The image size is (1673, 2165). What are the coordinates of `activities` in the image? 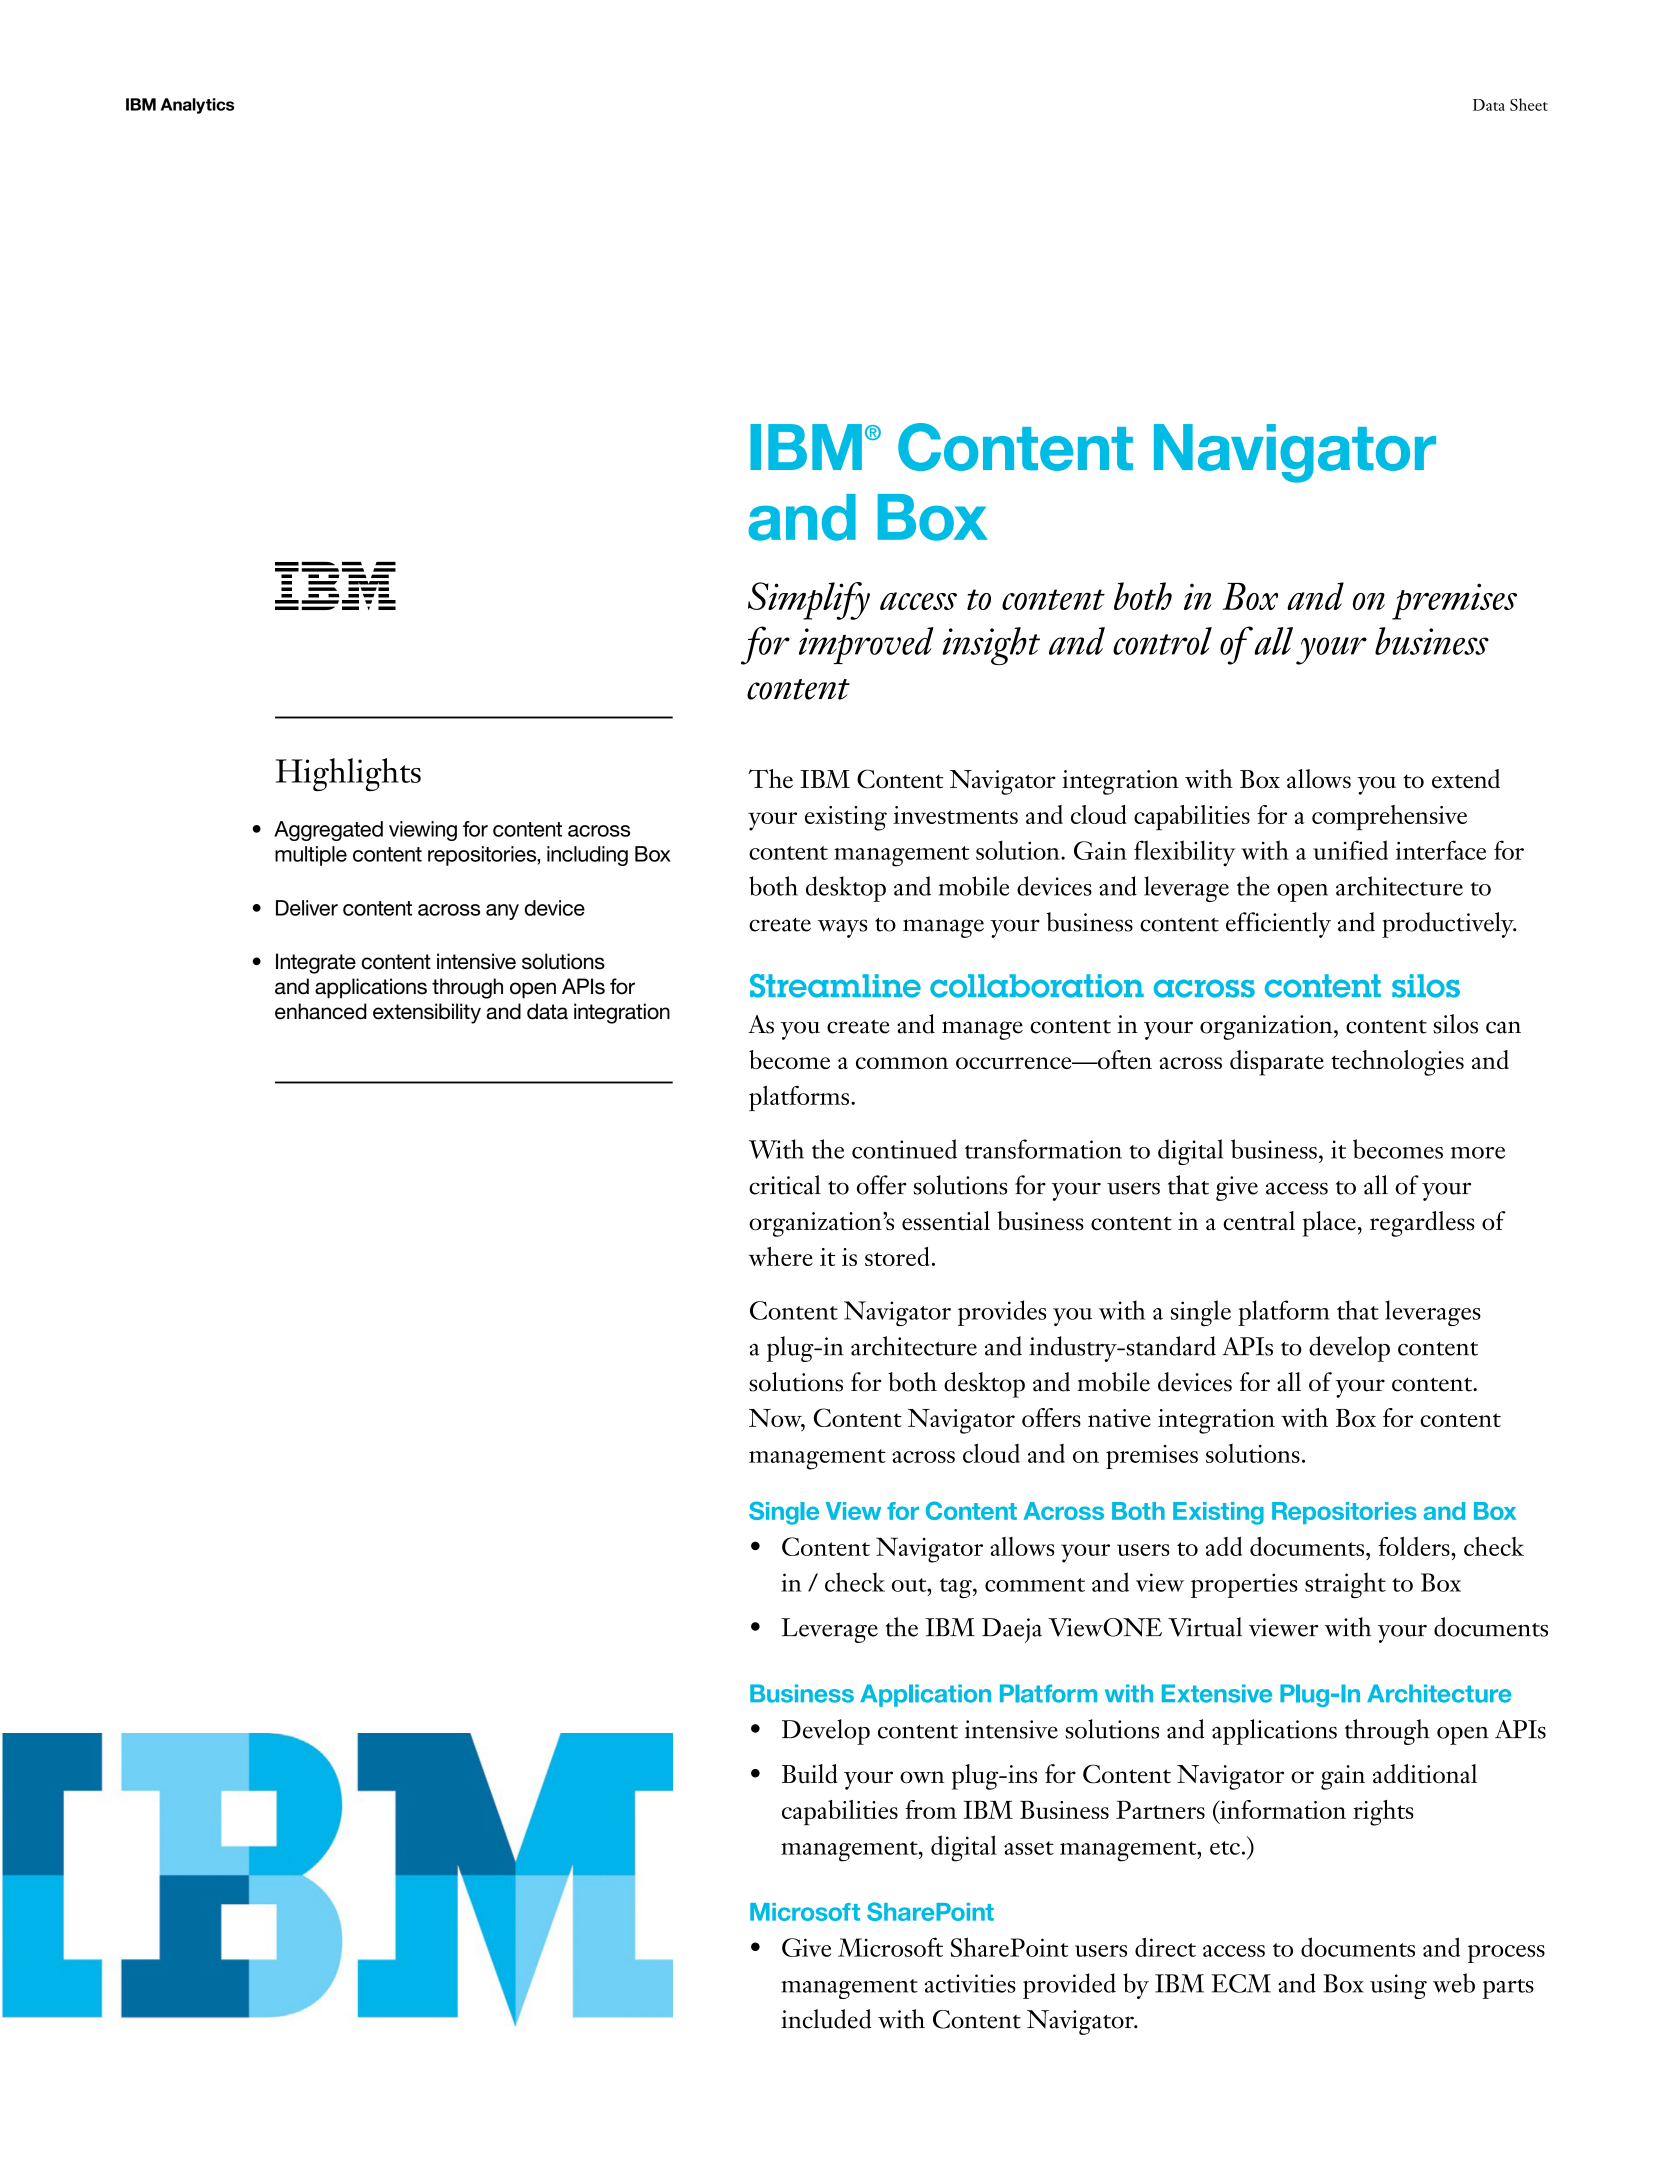 It's located at (970, 1983).
